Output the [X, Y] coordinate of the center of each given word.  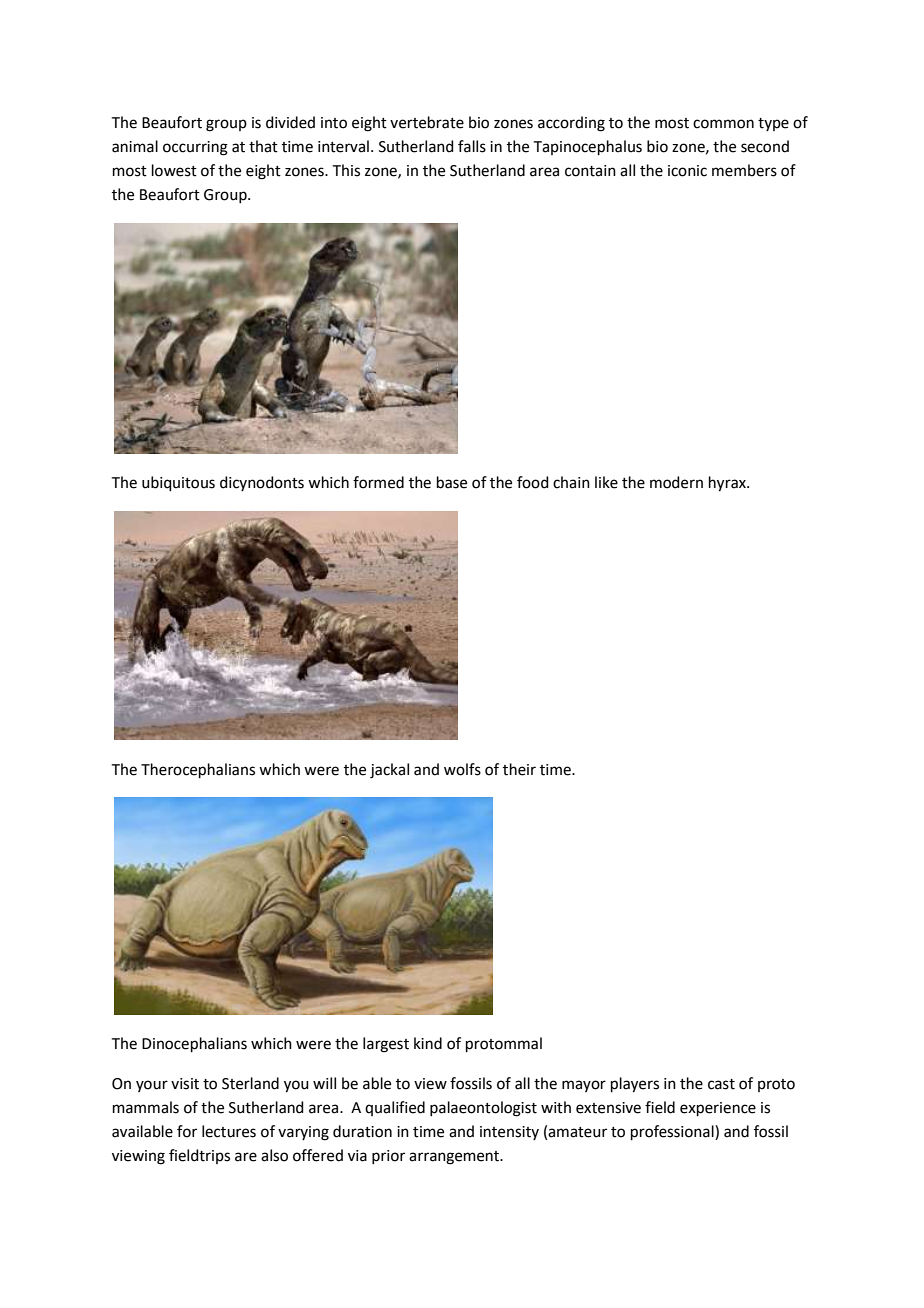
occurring [195, 148]
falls [472, 146]
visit [185, 1084]
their [519, 769]
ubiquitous [178, 483]
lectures [229, 1131]
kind [428, 1043]
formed [378, 482]
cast [721, 1084]
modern [676, 482]
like [606, 482]
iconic [687, 171]
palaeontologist [483, 1109]
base [452, 482]
